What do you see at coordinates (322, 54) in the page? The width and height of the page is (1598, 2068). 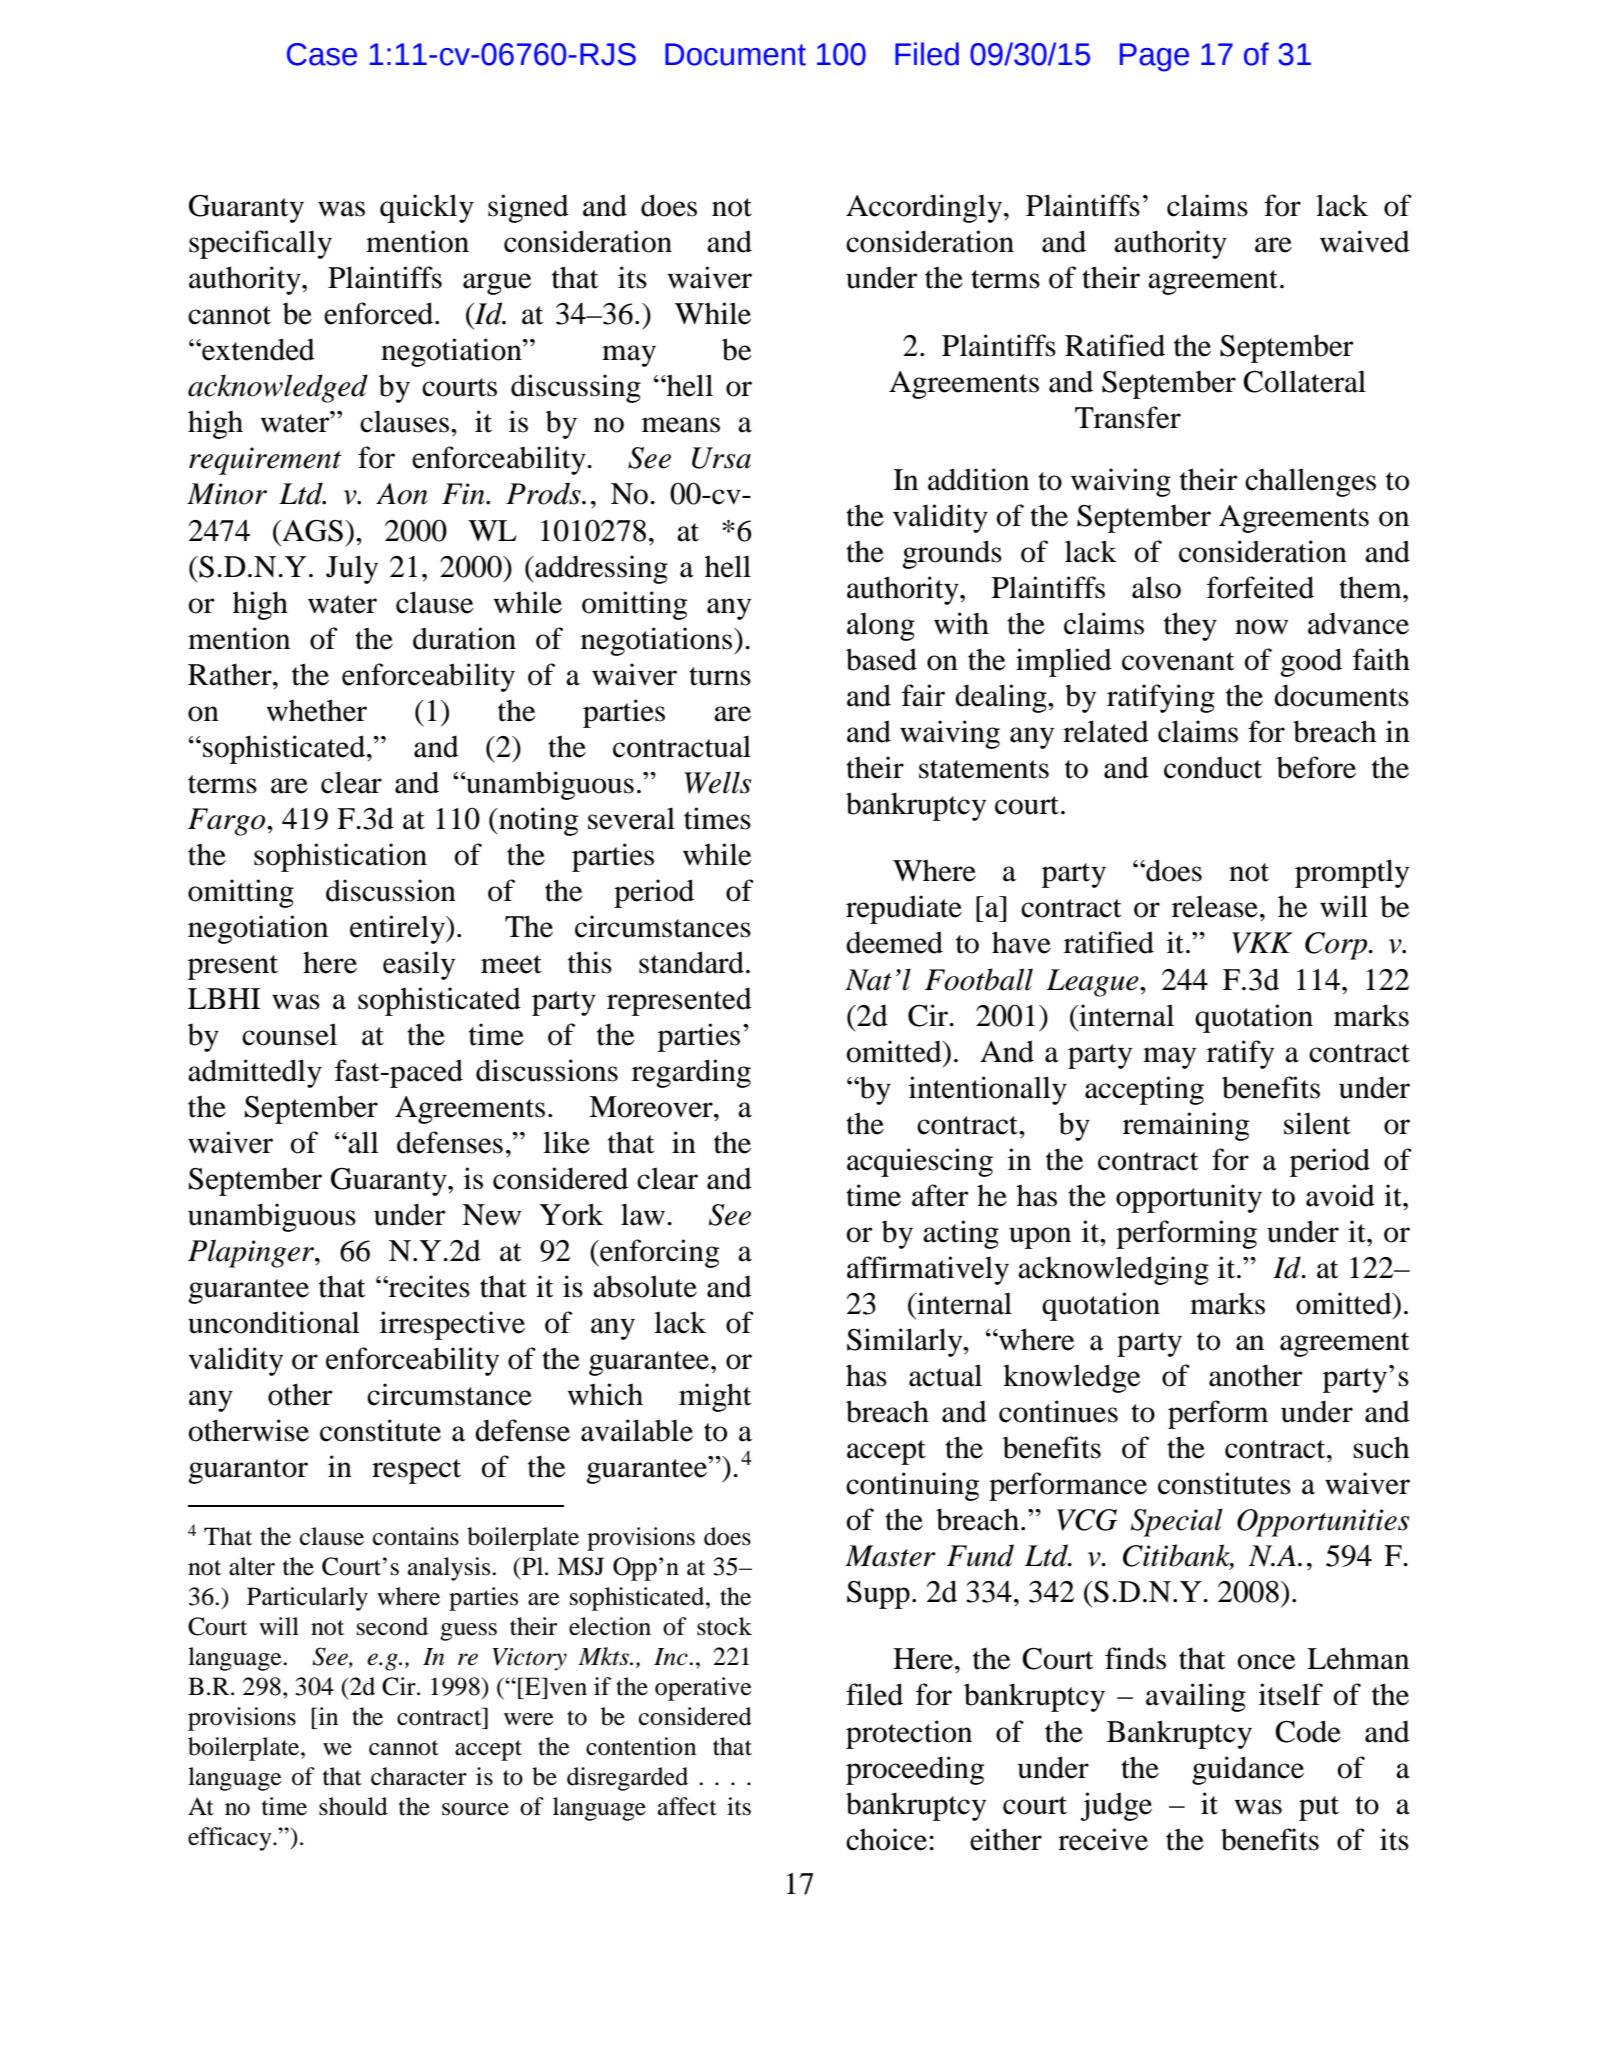 I see `Case` at bounding box center [322, 54].
